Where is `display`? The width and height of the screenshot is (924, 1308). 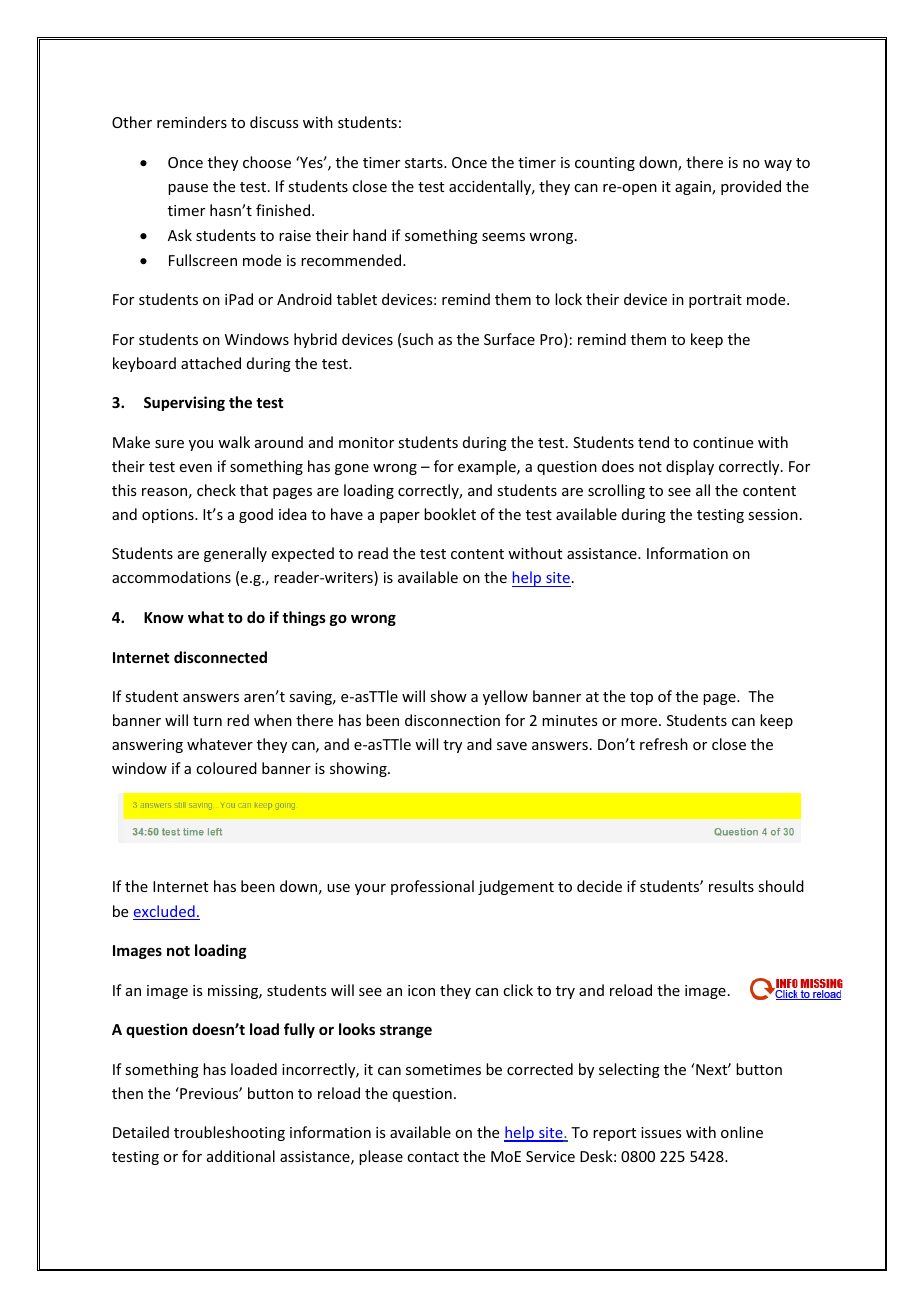 display is located at coordinates (690, 467).
